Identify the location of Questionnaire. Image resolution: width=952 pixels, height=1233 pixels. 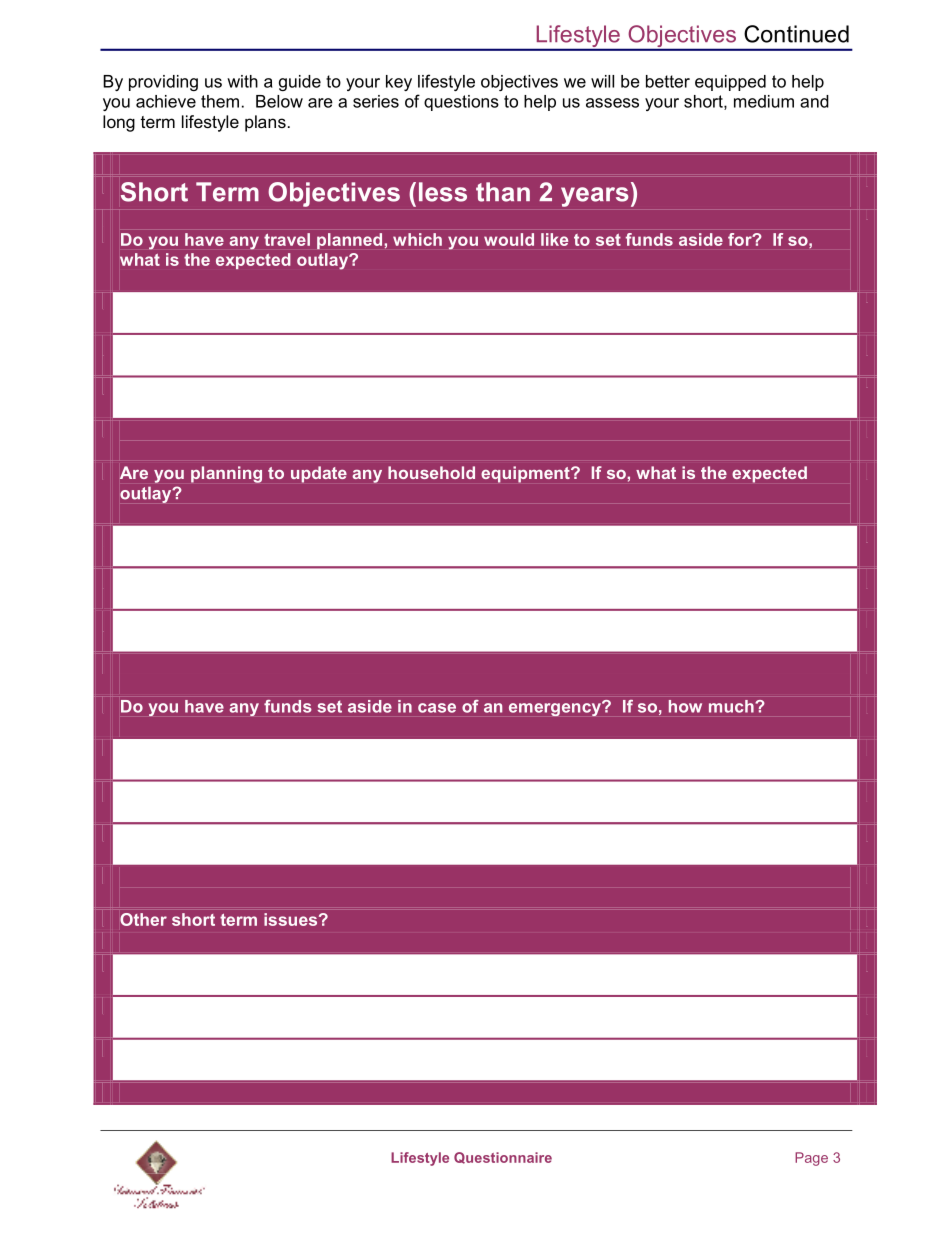
(503, 1158).
